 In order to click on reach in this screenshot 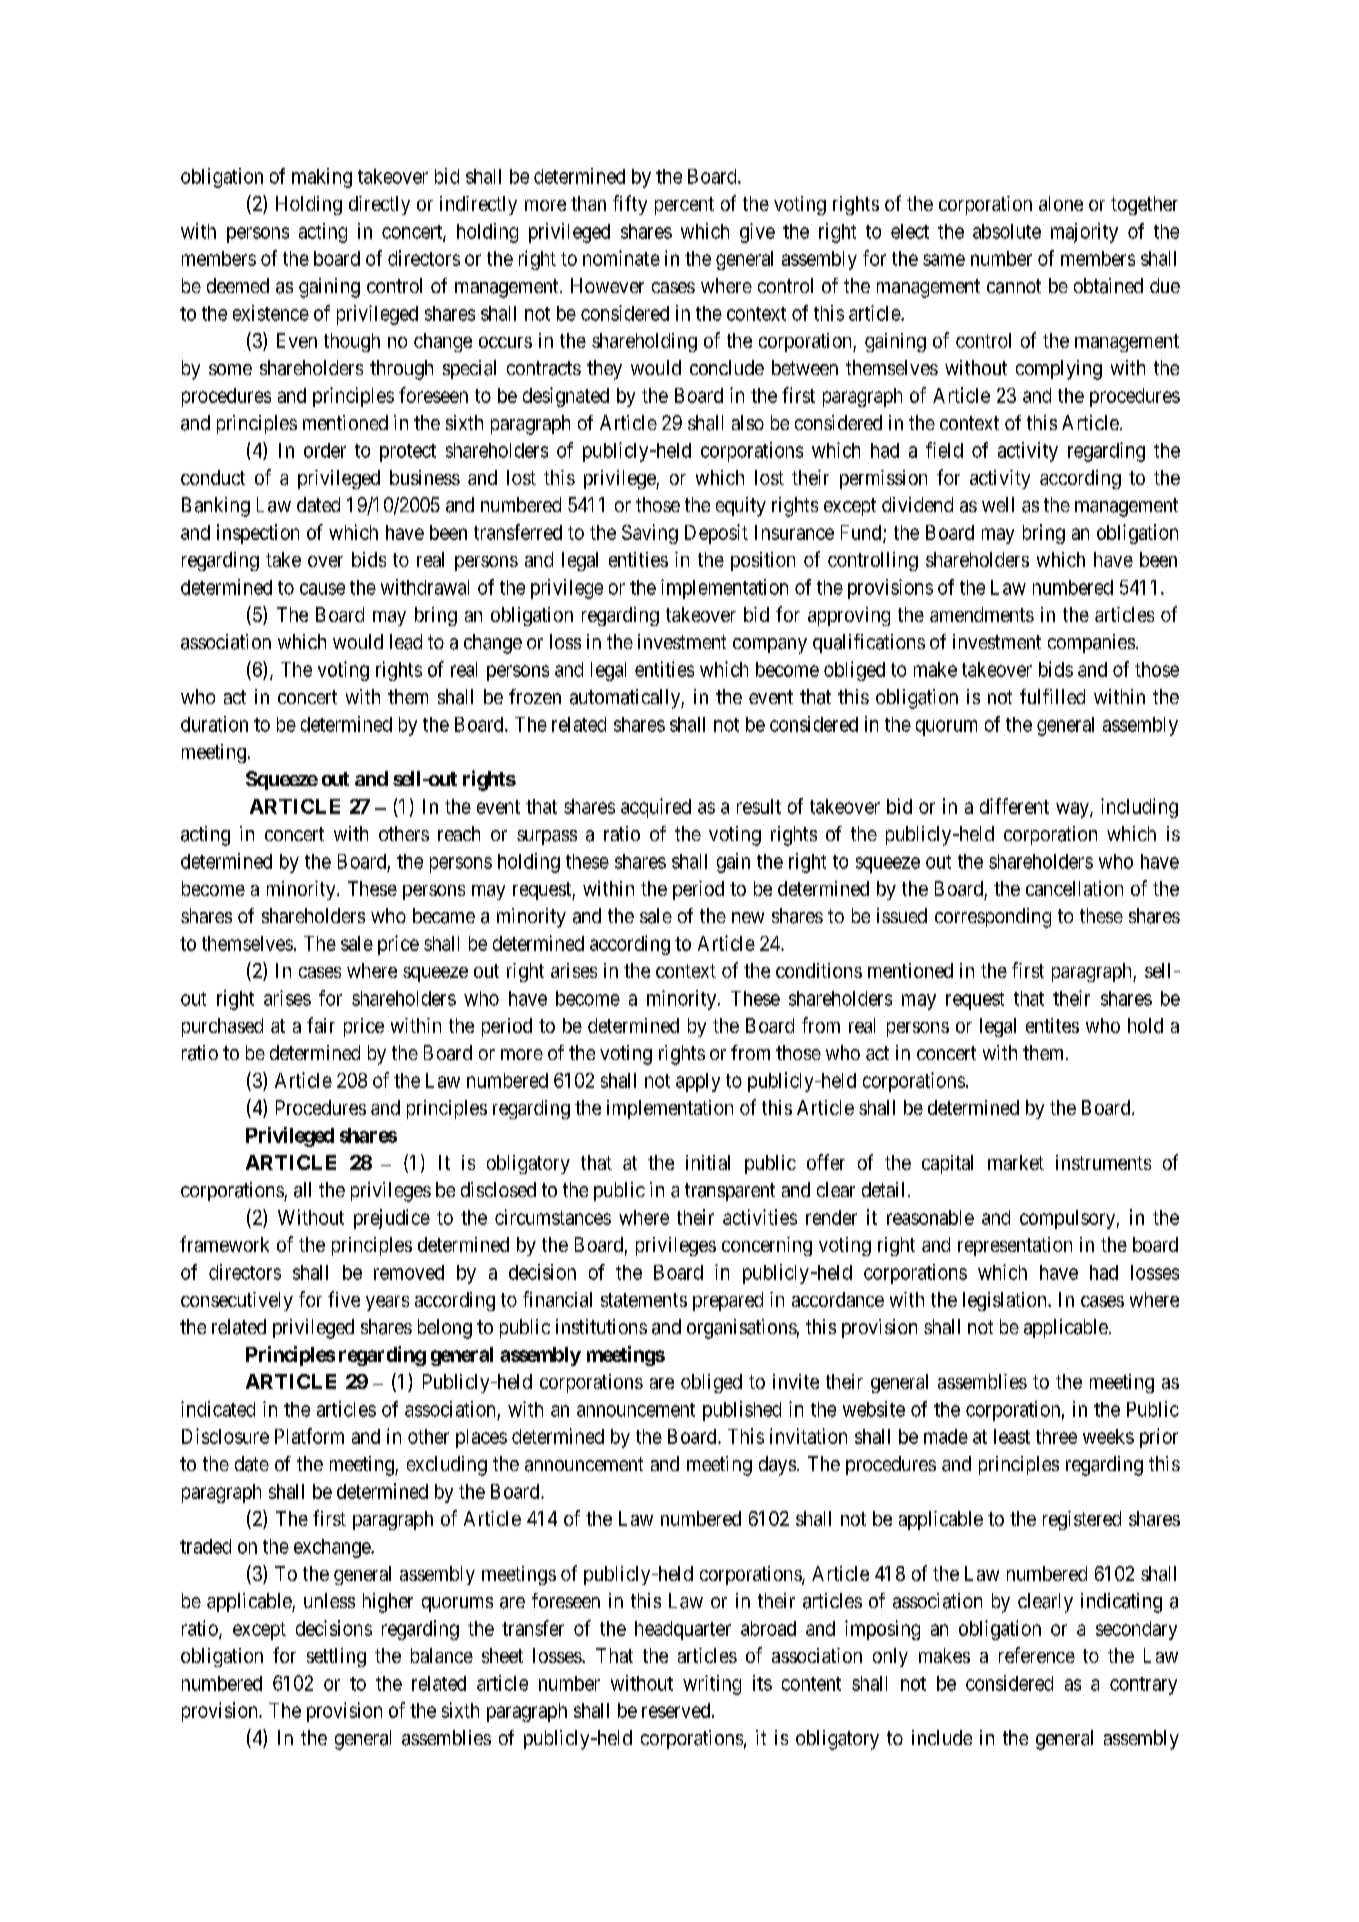, I will do `click(459, 833)`.
